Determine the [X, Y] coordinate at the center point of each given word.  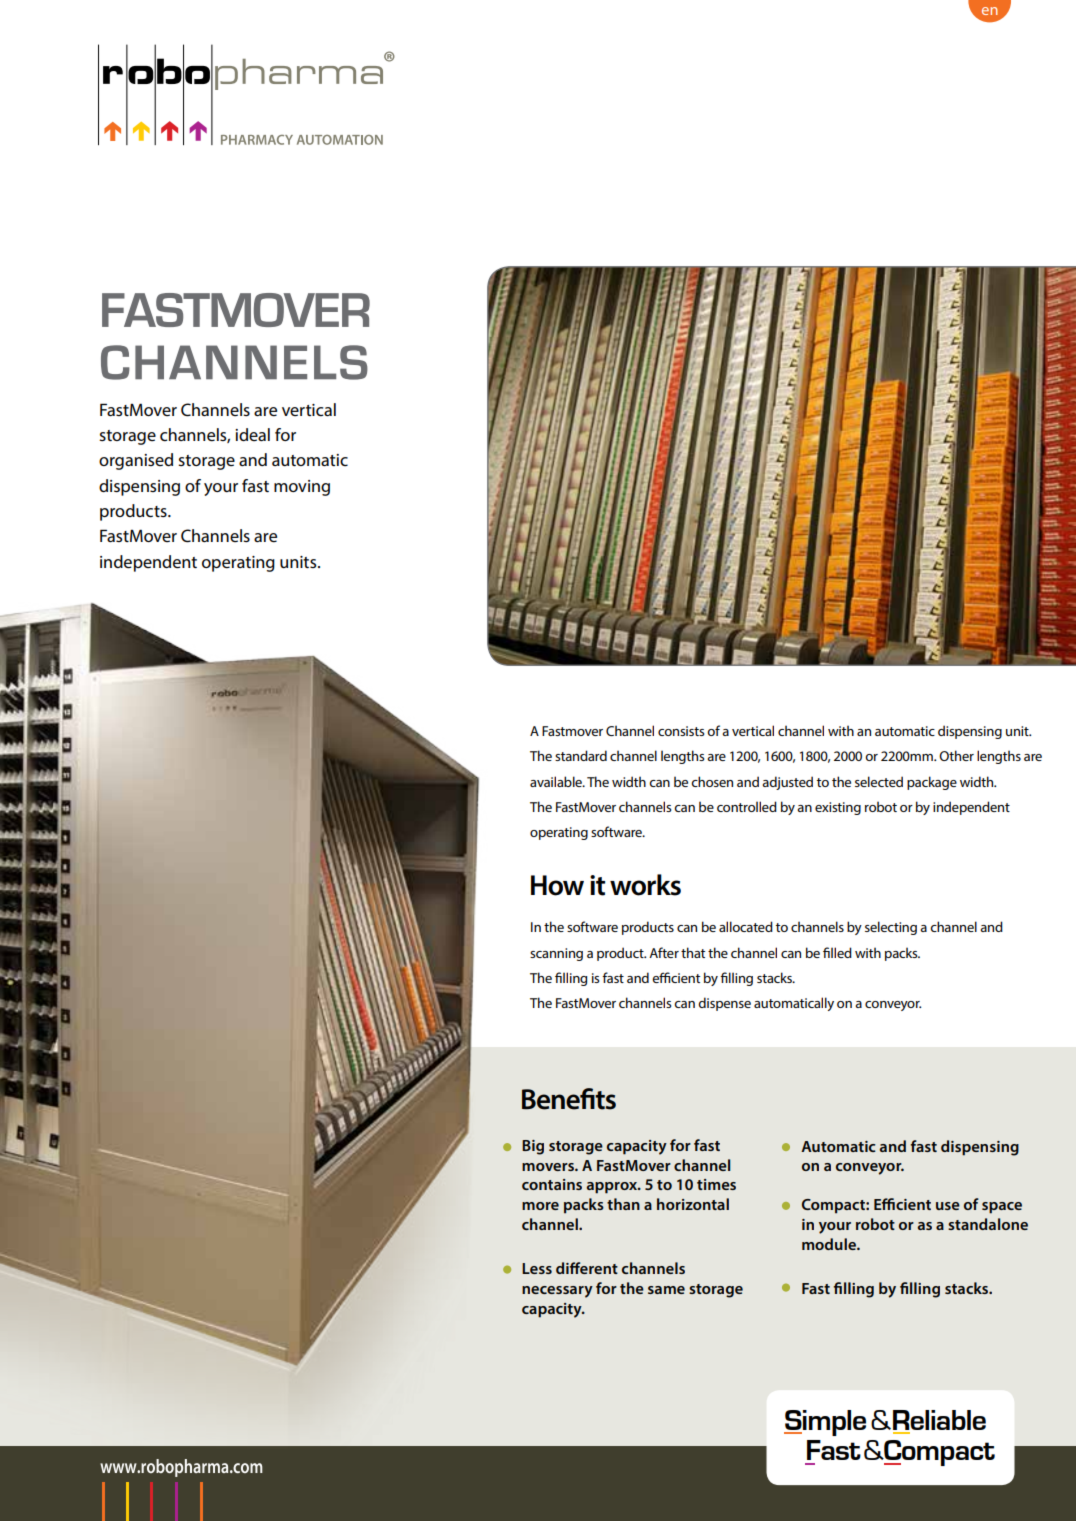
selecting [891, 928]
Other [956, 755]
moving [302, 488]
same [666, 1290]
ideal [252, 434]
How [557, 885]
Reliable [939, 1421]
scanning [556, 954]
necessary [557, 1292]
